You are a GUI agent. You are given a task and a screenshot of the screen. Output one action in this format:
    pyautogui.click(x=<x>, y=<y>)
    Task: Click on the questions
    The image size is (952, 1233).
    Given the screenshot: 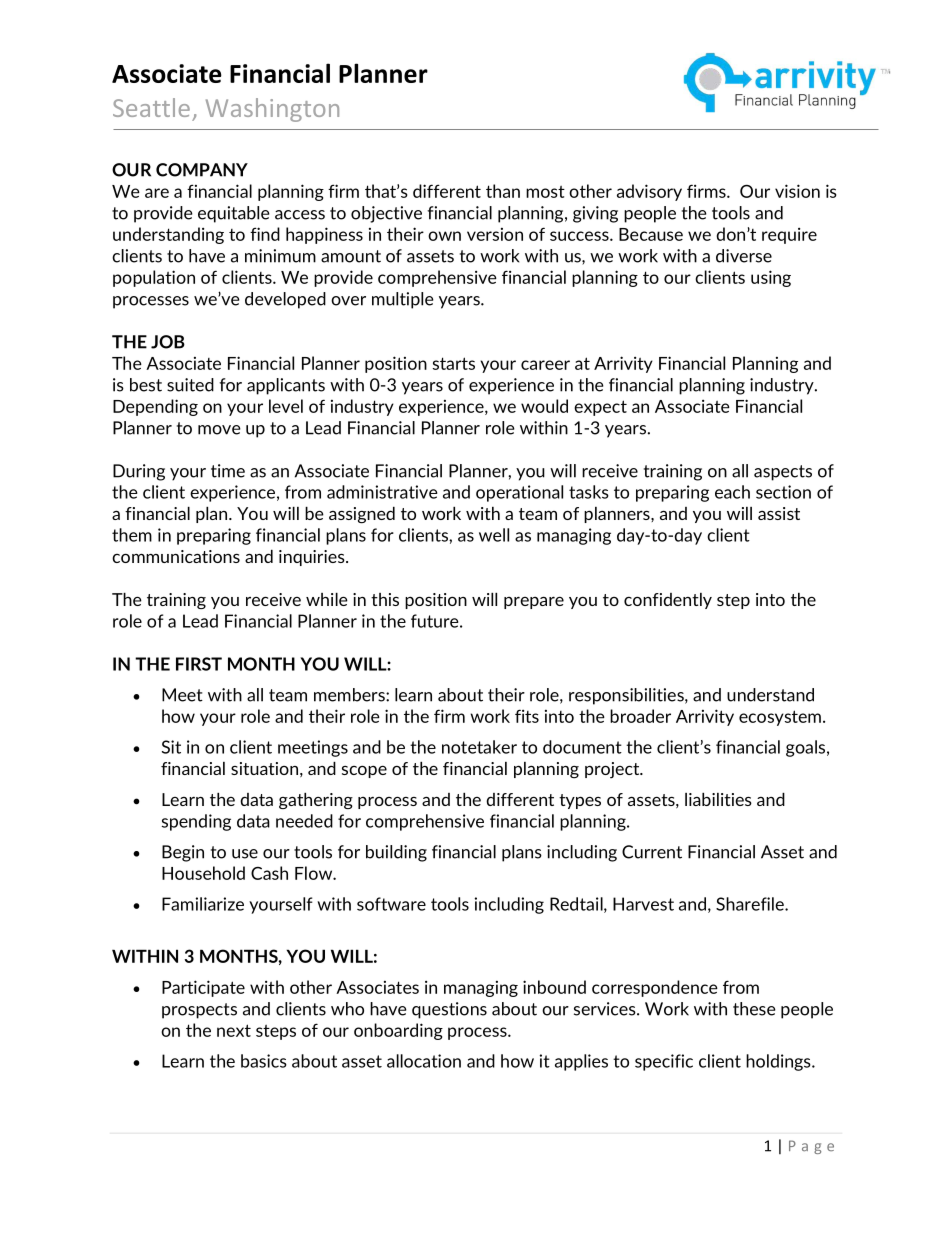 What is the action you would take?
    pyautogui.click(x=449, y=1010)
